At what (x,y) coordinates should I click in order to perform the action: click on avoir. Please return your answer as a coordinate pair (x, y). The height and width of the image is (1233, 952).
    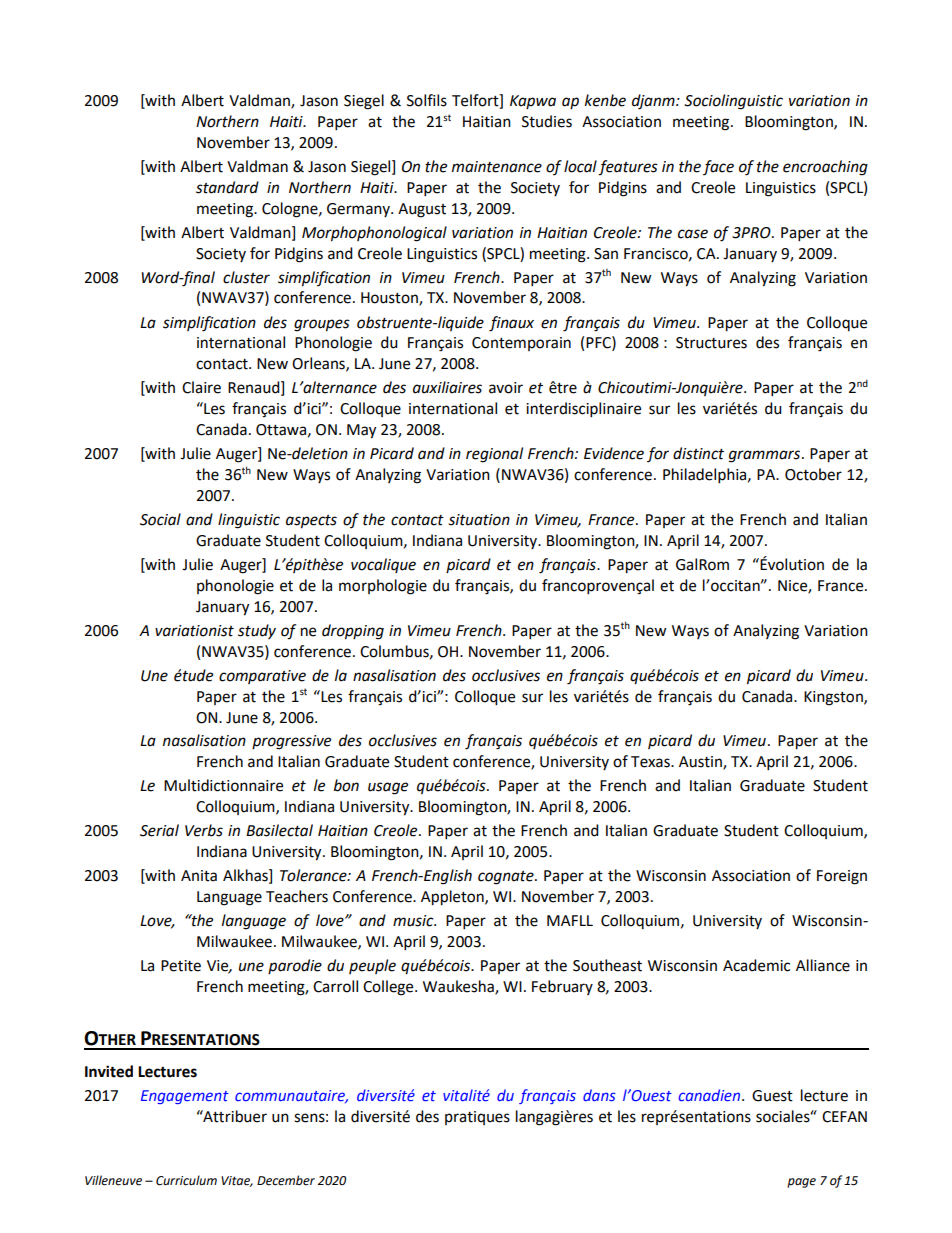
    Looking at the image, I should click on (506, 388).
